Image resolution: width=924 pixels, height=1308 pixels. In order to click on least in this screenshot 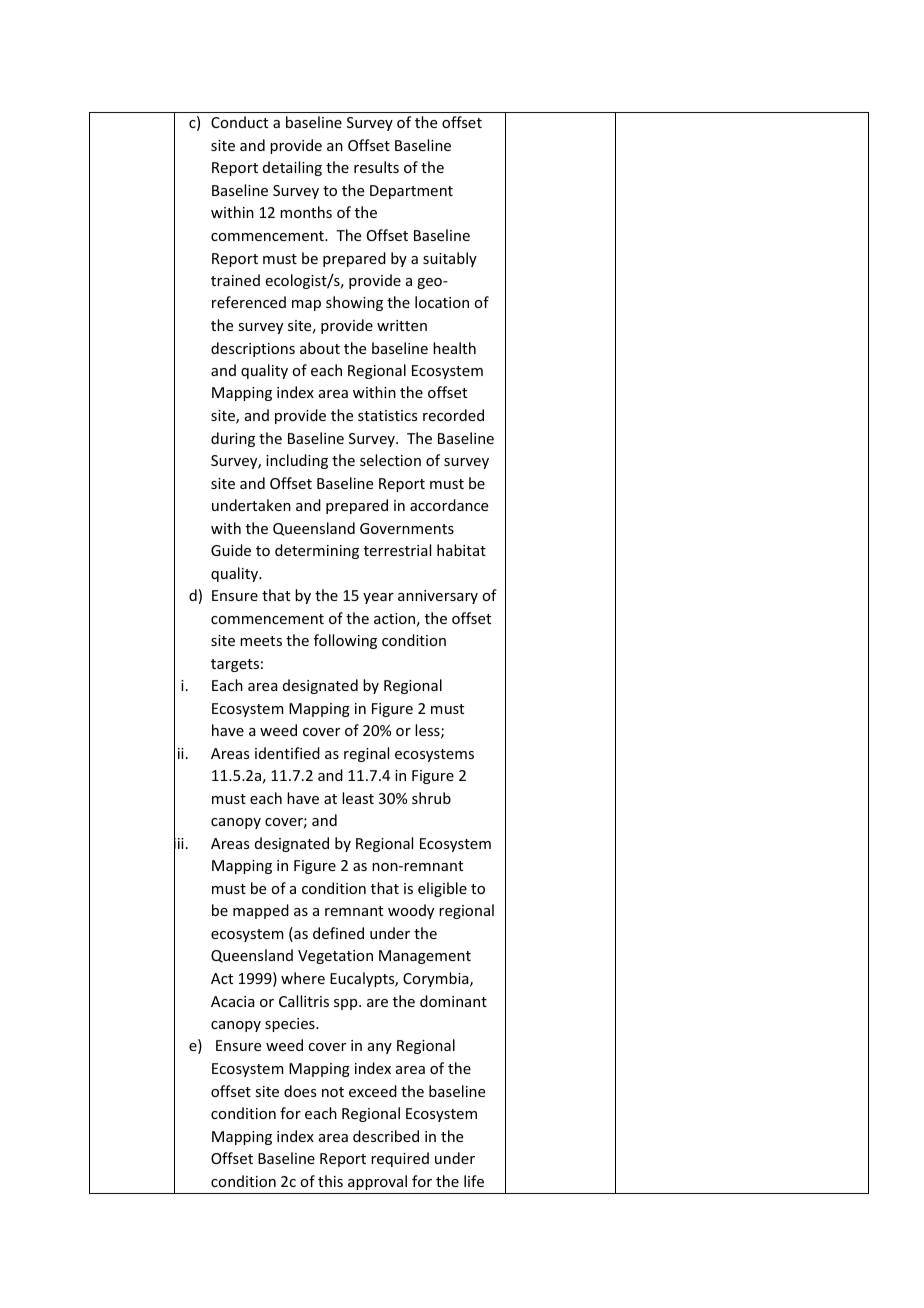, I will do `click(358, 798)`.
